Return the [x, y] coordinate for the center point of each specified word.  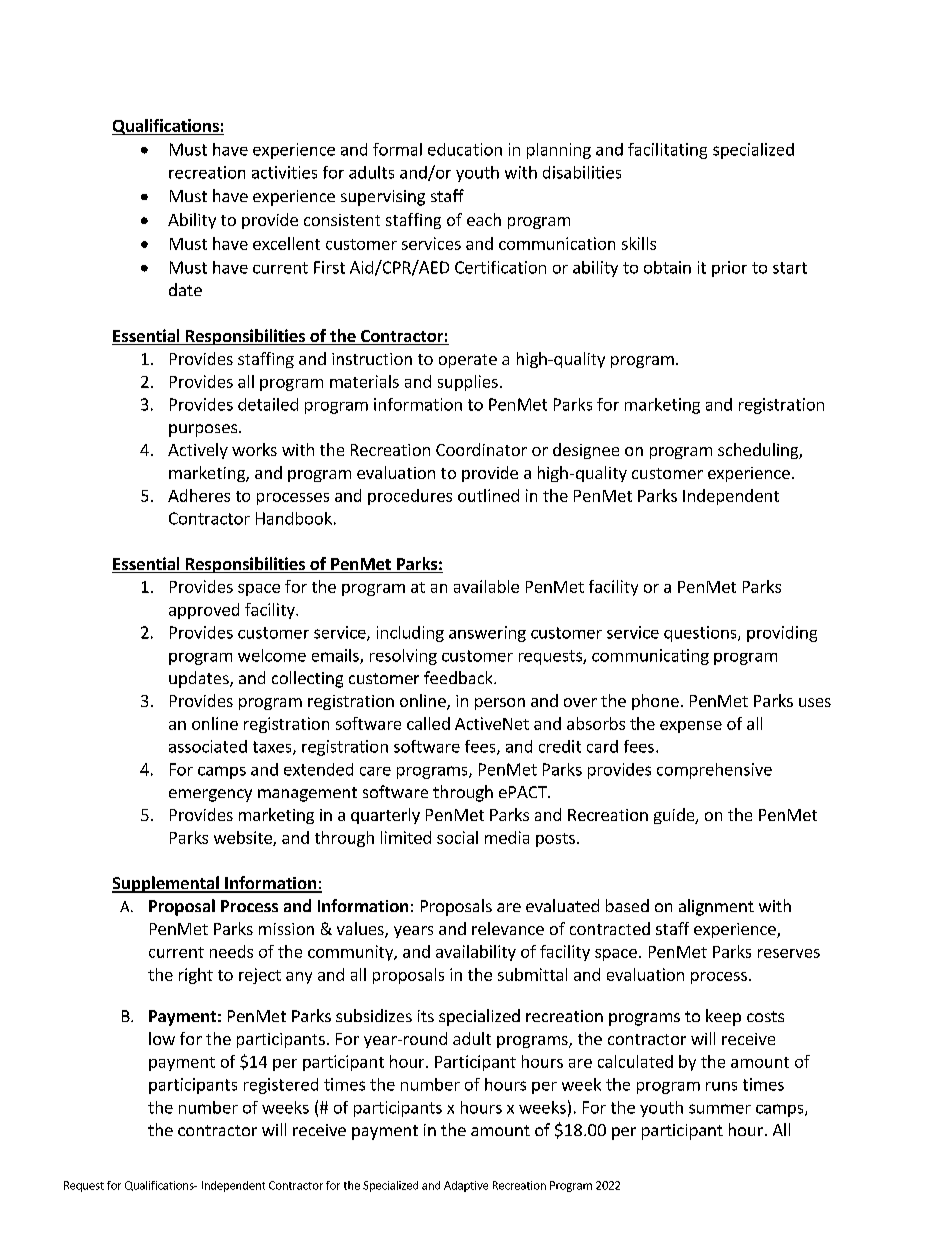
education [465, 149]
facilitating [667, 151]
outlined [488, 495]
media [507, 837]
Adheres [199, 495]
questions [701, 634]
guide [675, 816]
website [244, 838]
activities [284, 172]
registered [281, 1086]
